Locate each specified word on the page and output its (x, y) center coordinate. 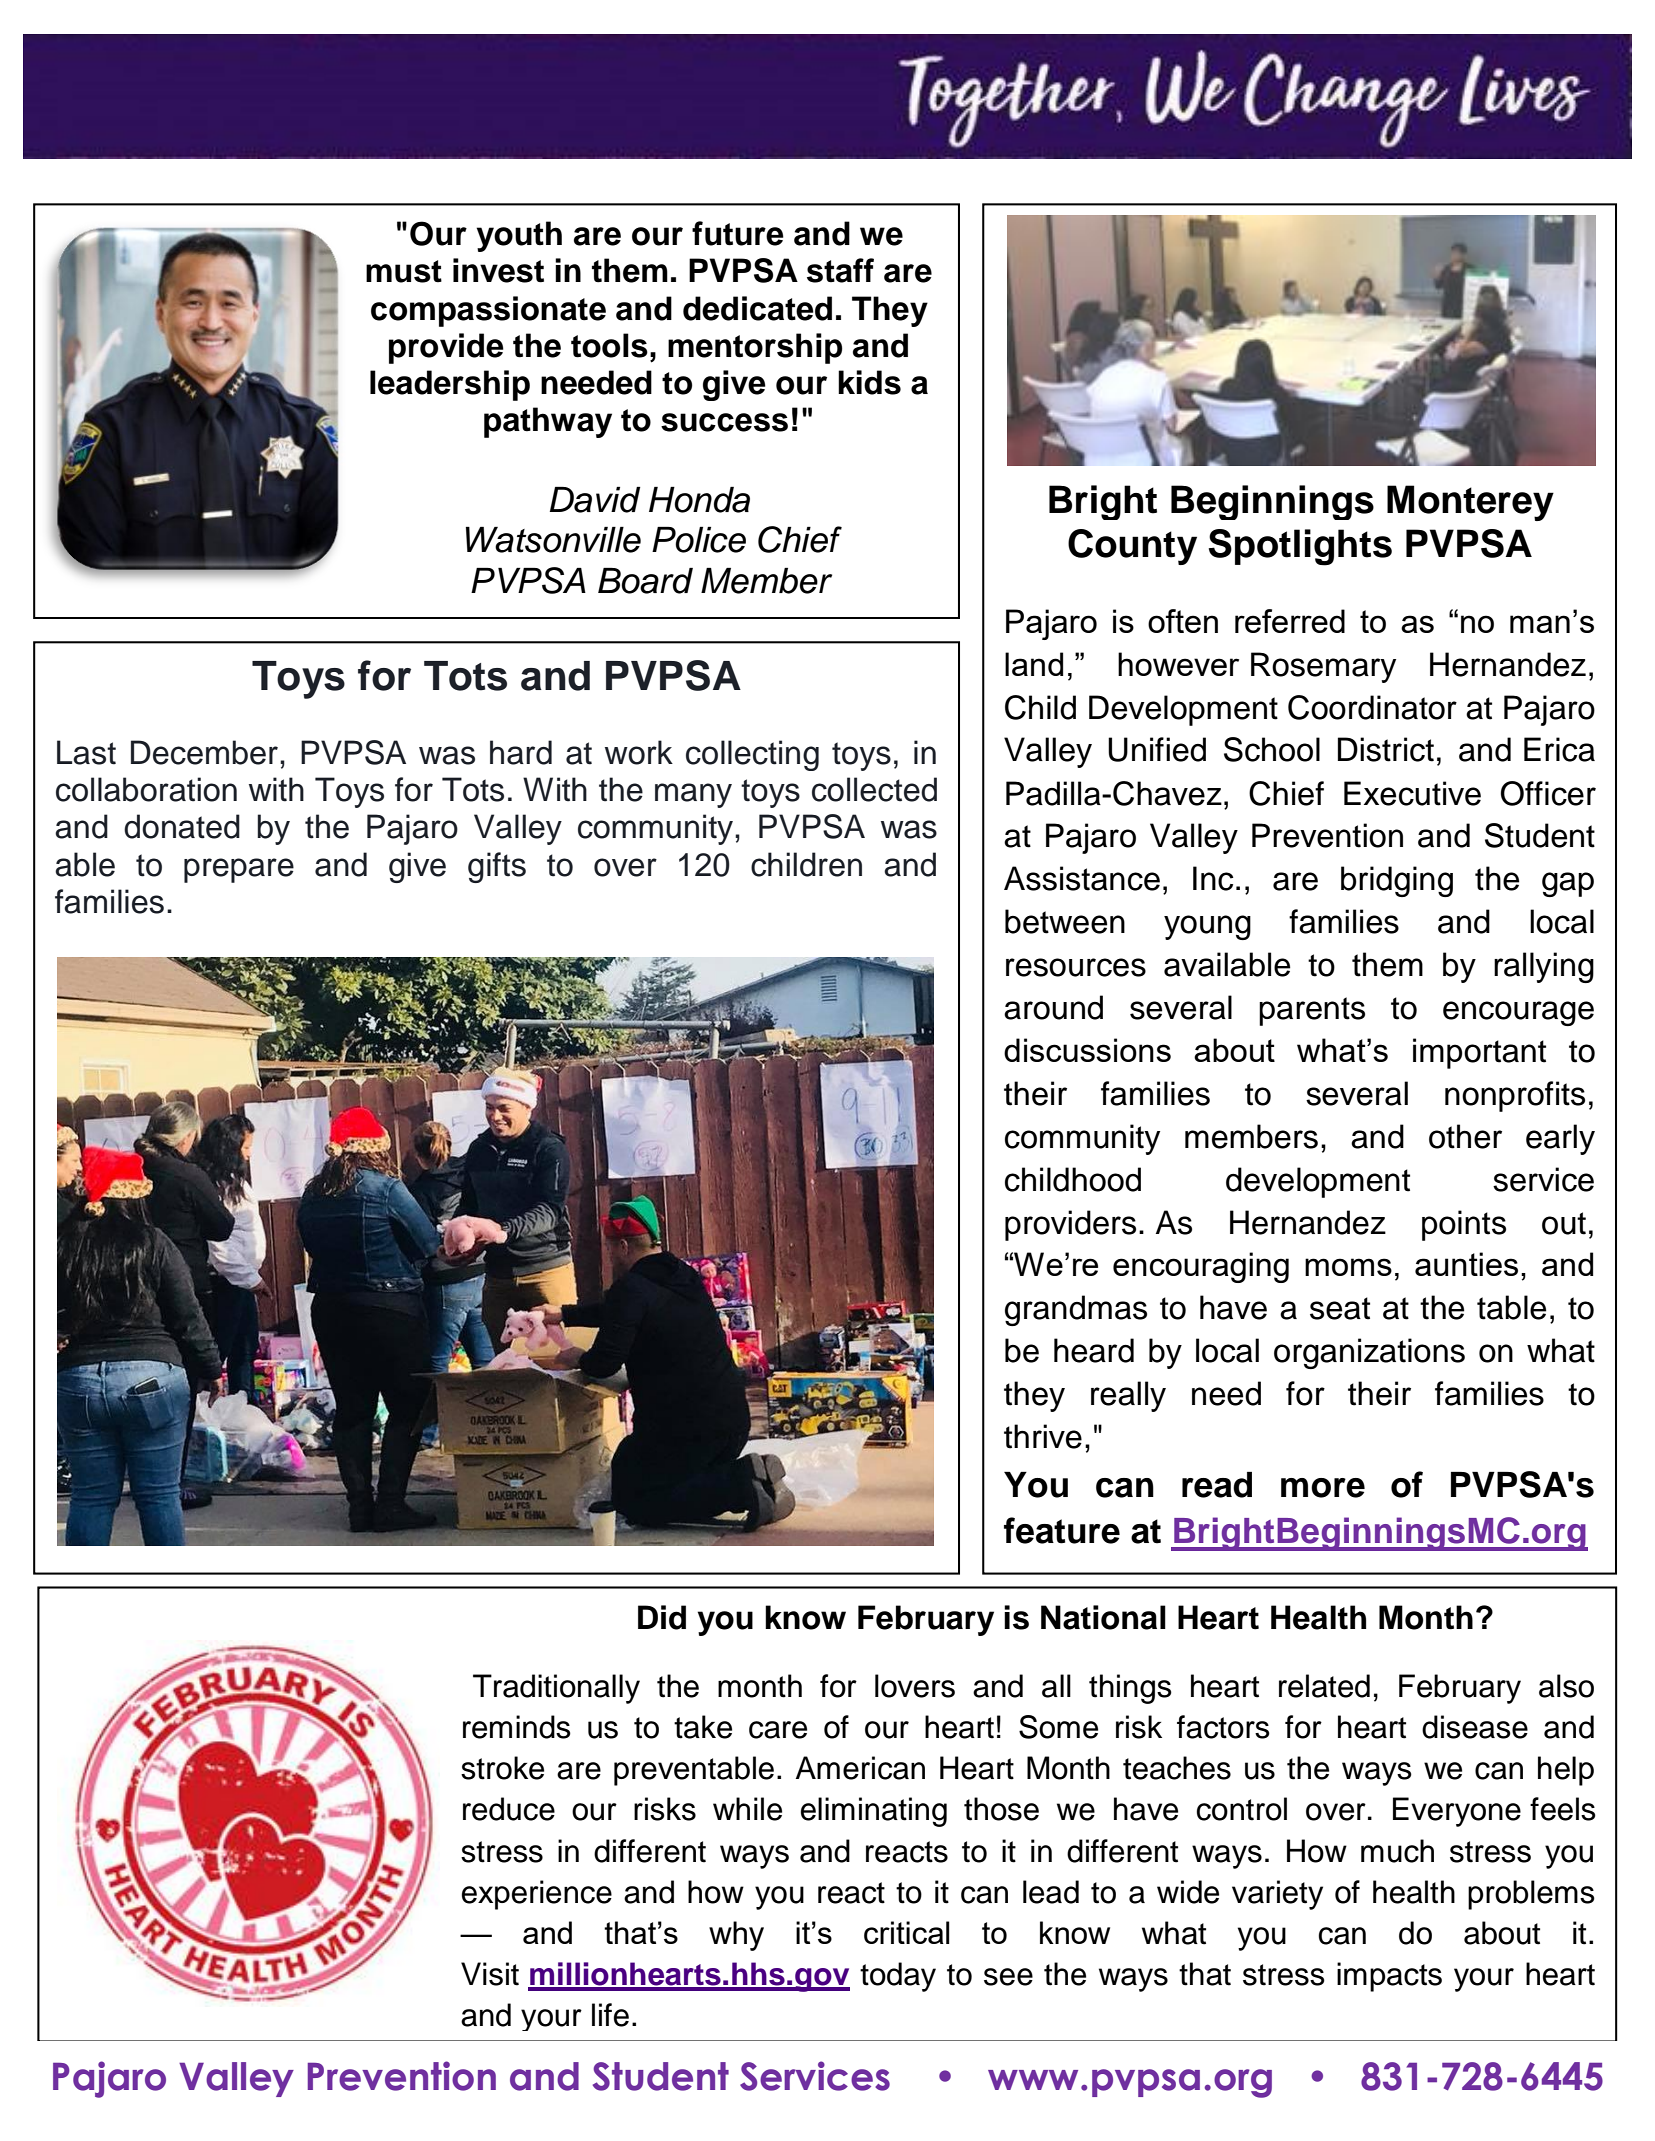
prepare (239, 870)
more (1323, 1488)
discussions (1087, 1050)
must (404, 271)
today (898, 1977)
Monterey (1470, 503)
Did (662, 1617)
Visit (490, 1974)
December (204, 752)
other (1465, 1136)
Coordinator (1372, 707)
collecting (752, 755)
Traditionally (556, 1689)
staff (840, 270)
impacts (1389, 1977)
